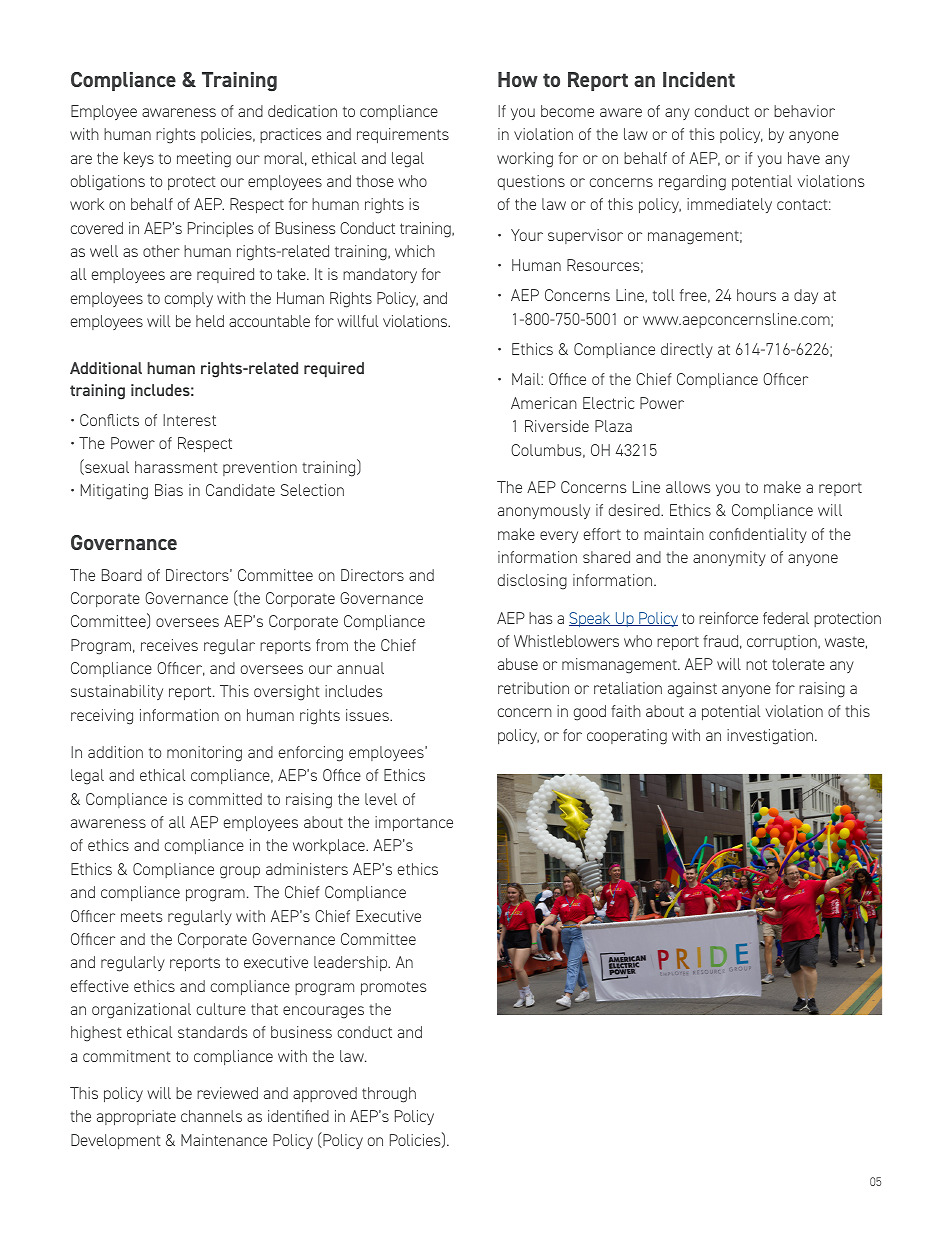  Describe the element at coordinates (532, 582) in the screenshot. I see `disclosing` at that location.
